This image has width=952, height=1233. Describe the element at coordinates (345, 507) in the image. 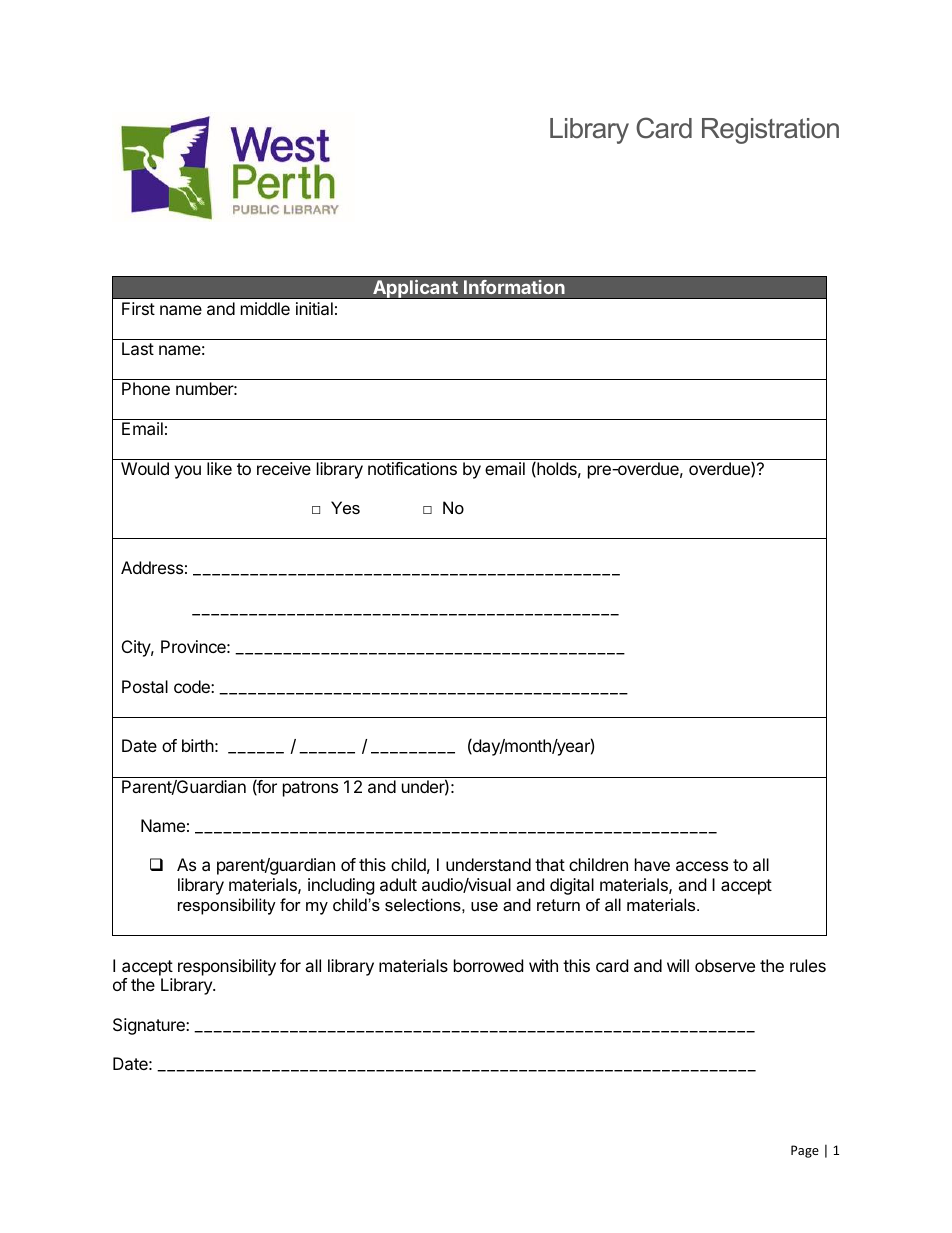

I see `Yes` at that location.
